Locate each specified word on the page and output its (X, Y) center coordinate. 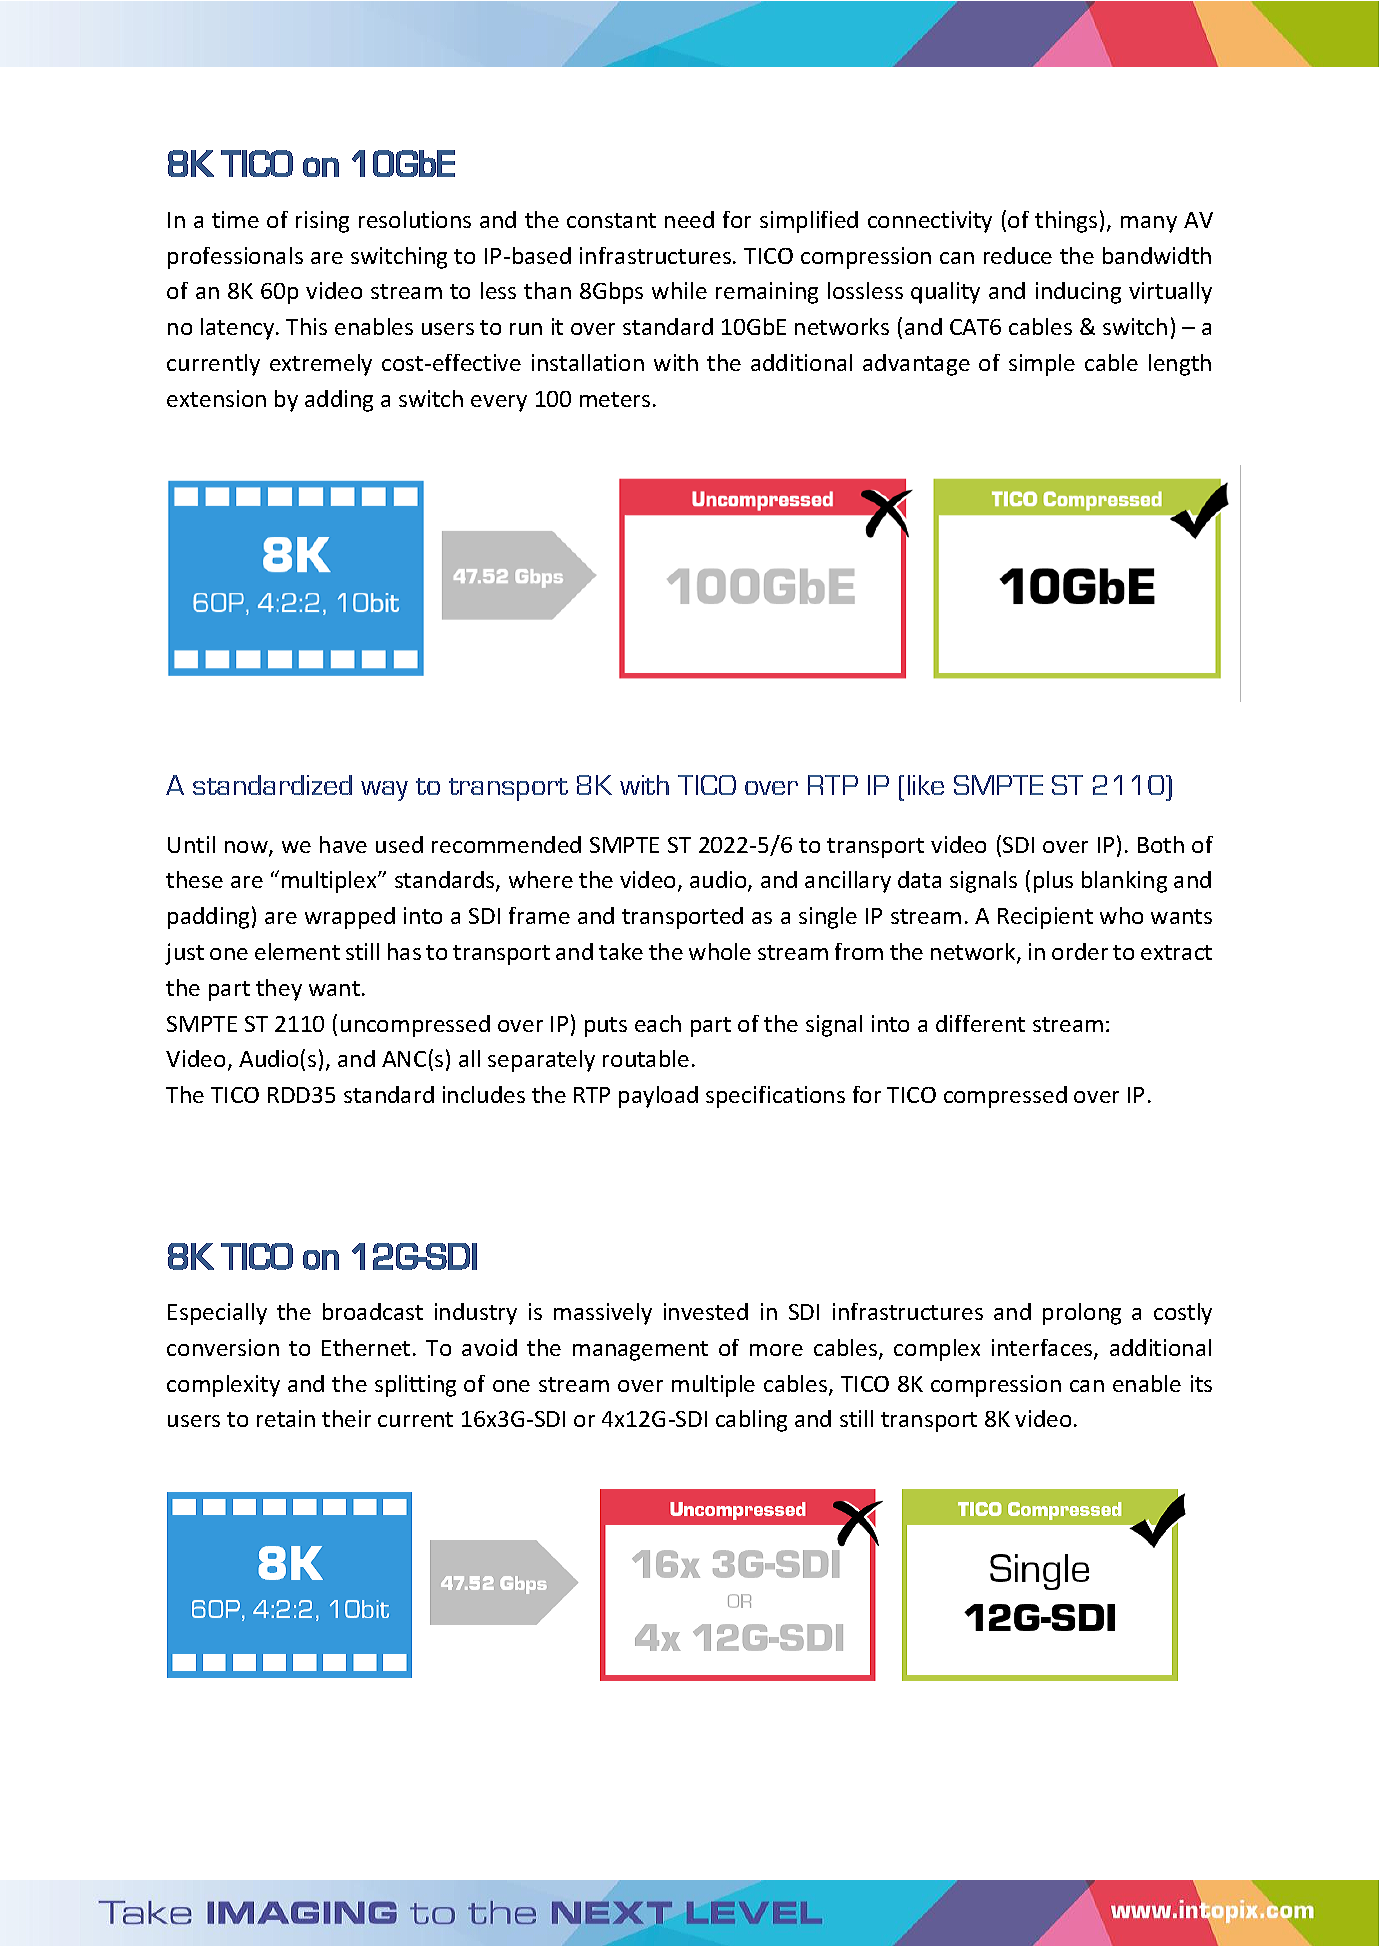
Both (1161, 844)
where (541, 879)
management (640, 1351)
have (343, 844)
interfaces (1043, 1349)
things (1066, 222)
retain (286, 1418)
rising (322, 222)
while (679, 290)
